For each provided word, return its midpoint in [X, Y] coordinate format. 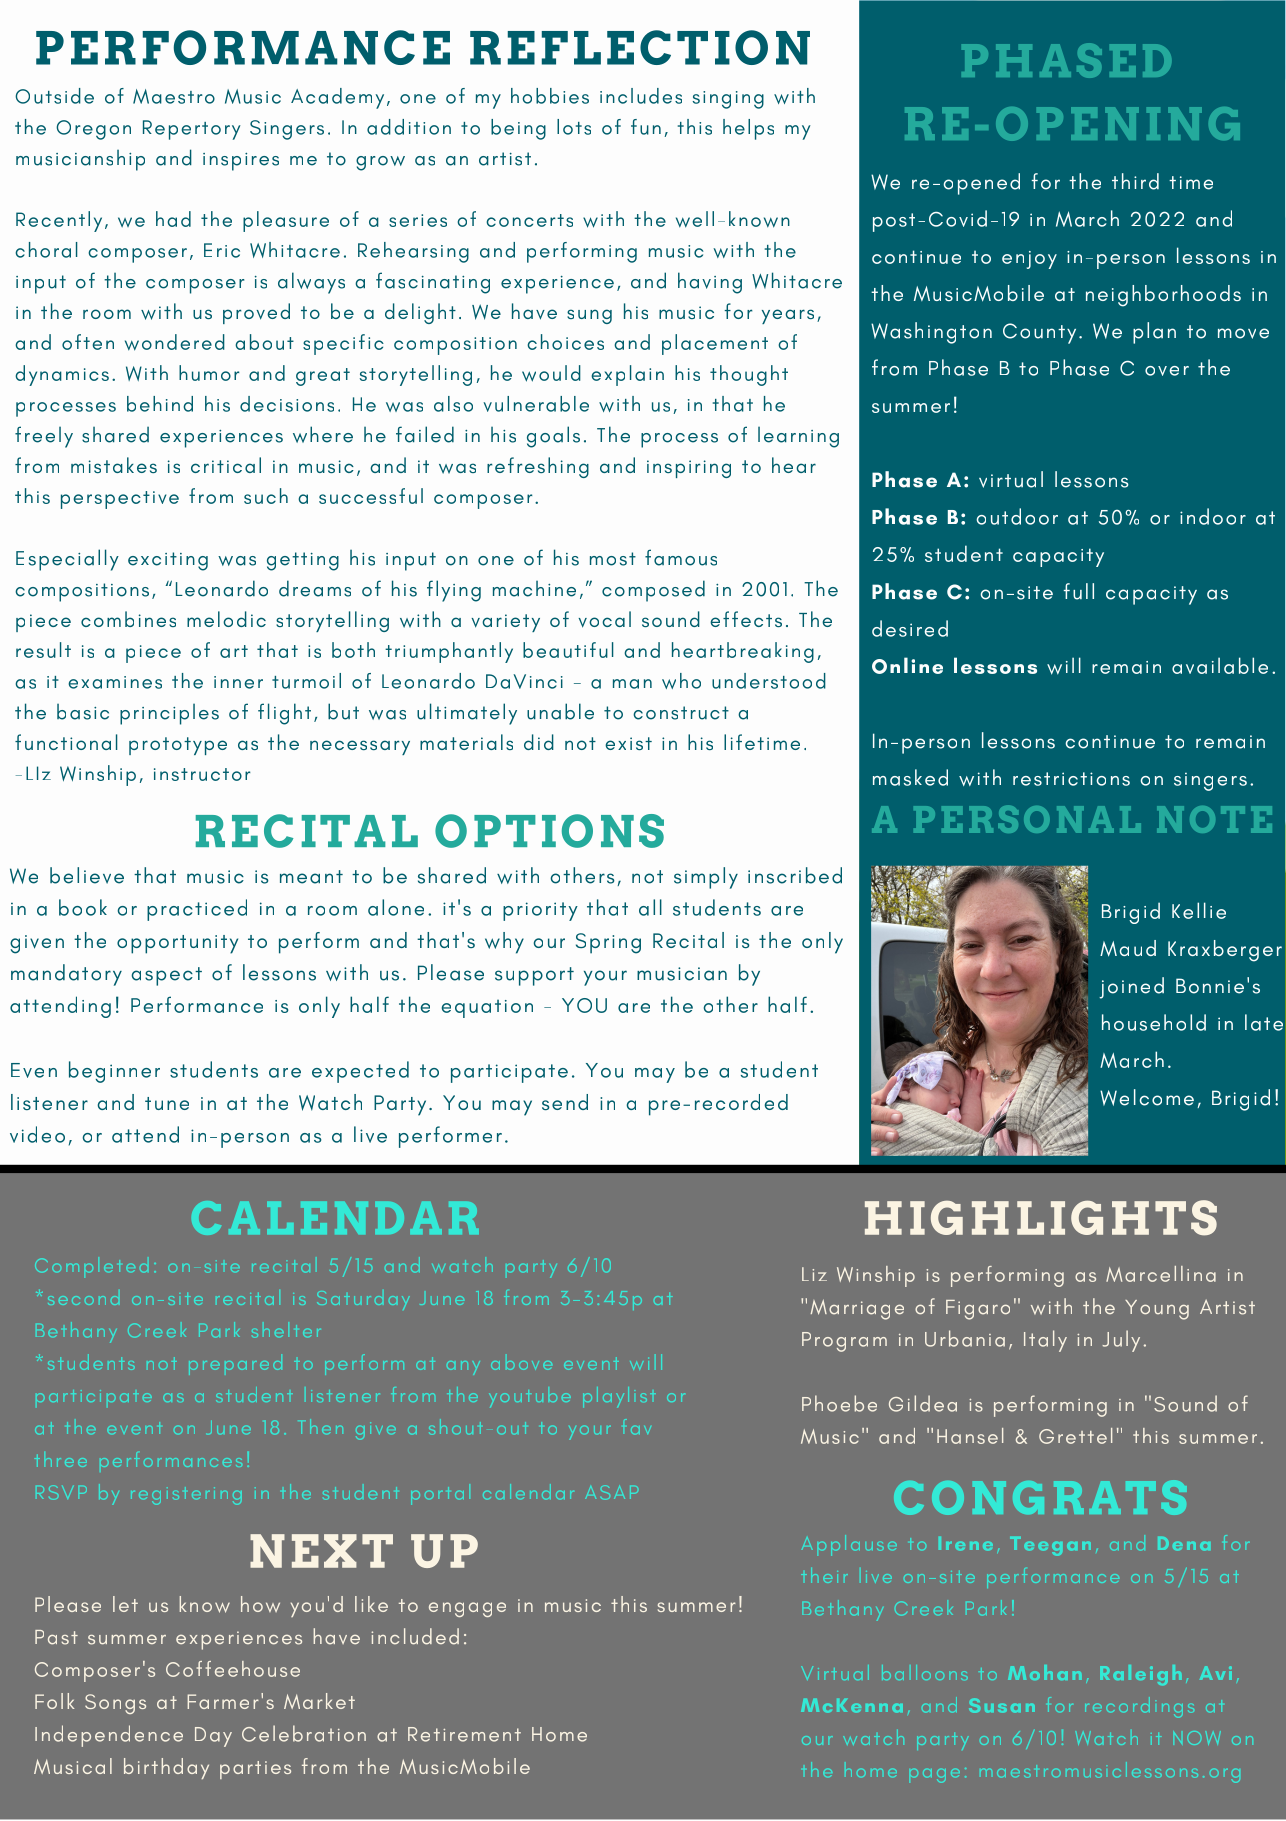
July [1121, 1341]
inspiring [689, 469]
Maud [1128, 948]
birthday [166, 1768]
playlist [618, 1397]
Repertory [192, 130]
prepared [235, 1368]
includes [641, 96]
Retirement [464, 1734]
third [1135, 181]
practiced [197, 910]
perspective [120, 500]
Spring [608, 943]
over [1167, 371]
